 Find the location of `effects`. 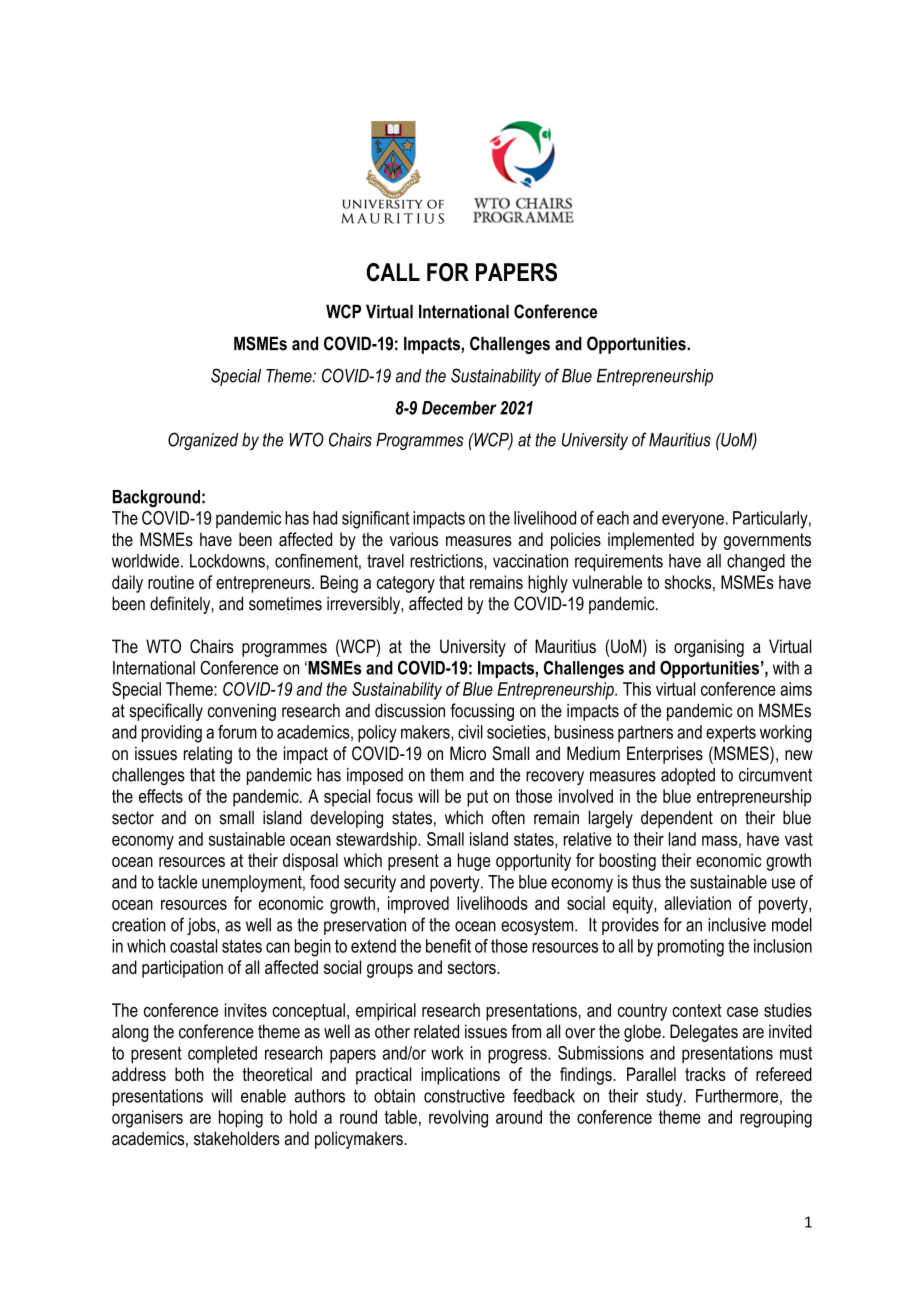

effects is located at coordinates (161, 796).
